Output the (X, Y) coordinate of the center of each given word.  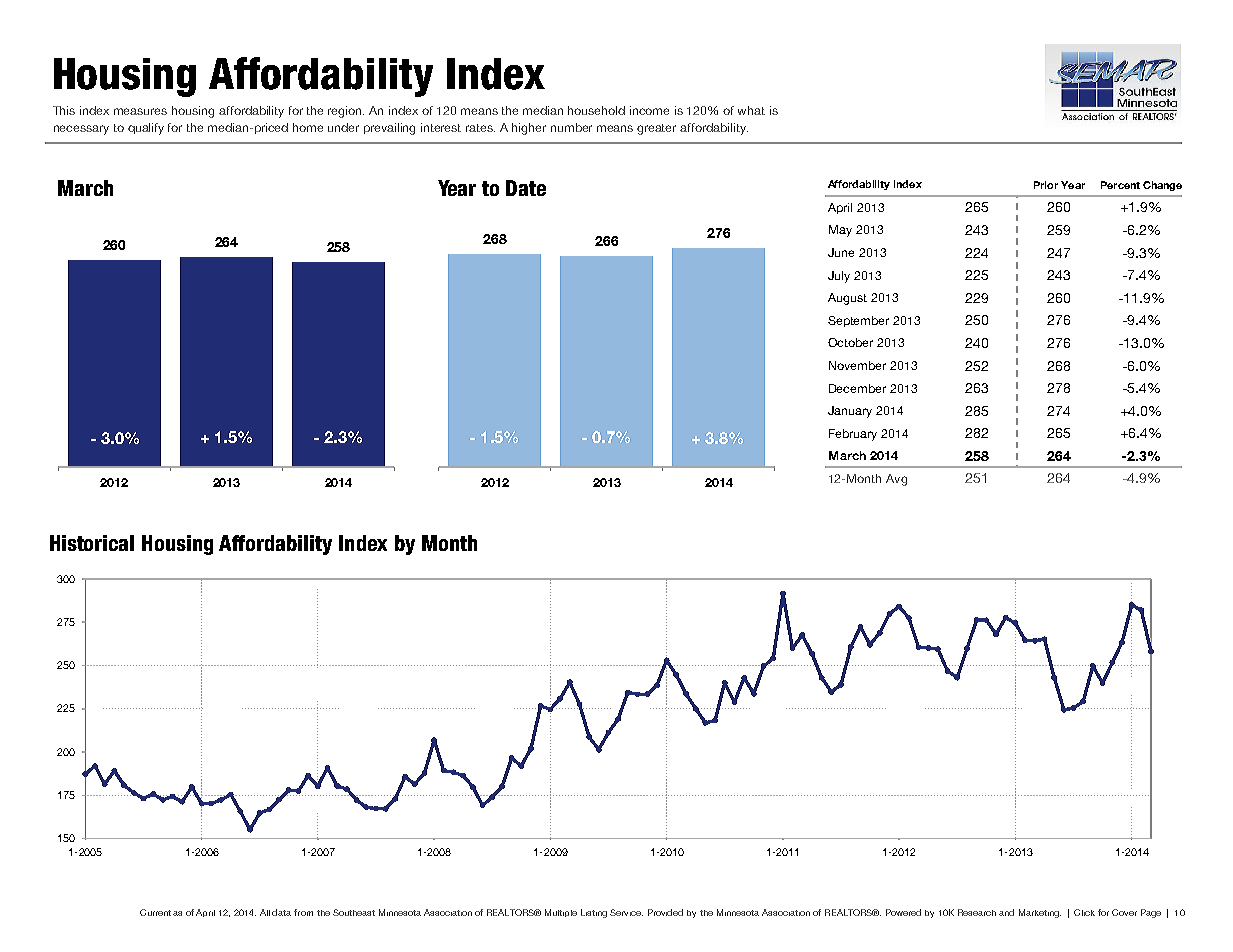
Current (155, 912)
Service (626, 912)
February (853, 435)
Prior (1046, 185)
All (265, 912)
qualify (146, 129)
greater (656, 129)
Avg (896, 480)
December (857, 388)
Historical (92, 543)
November (857, 365)
